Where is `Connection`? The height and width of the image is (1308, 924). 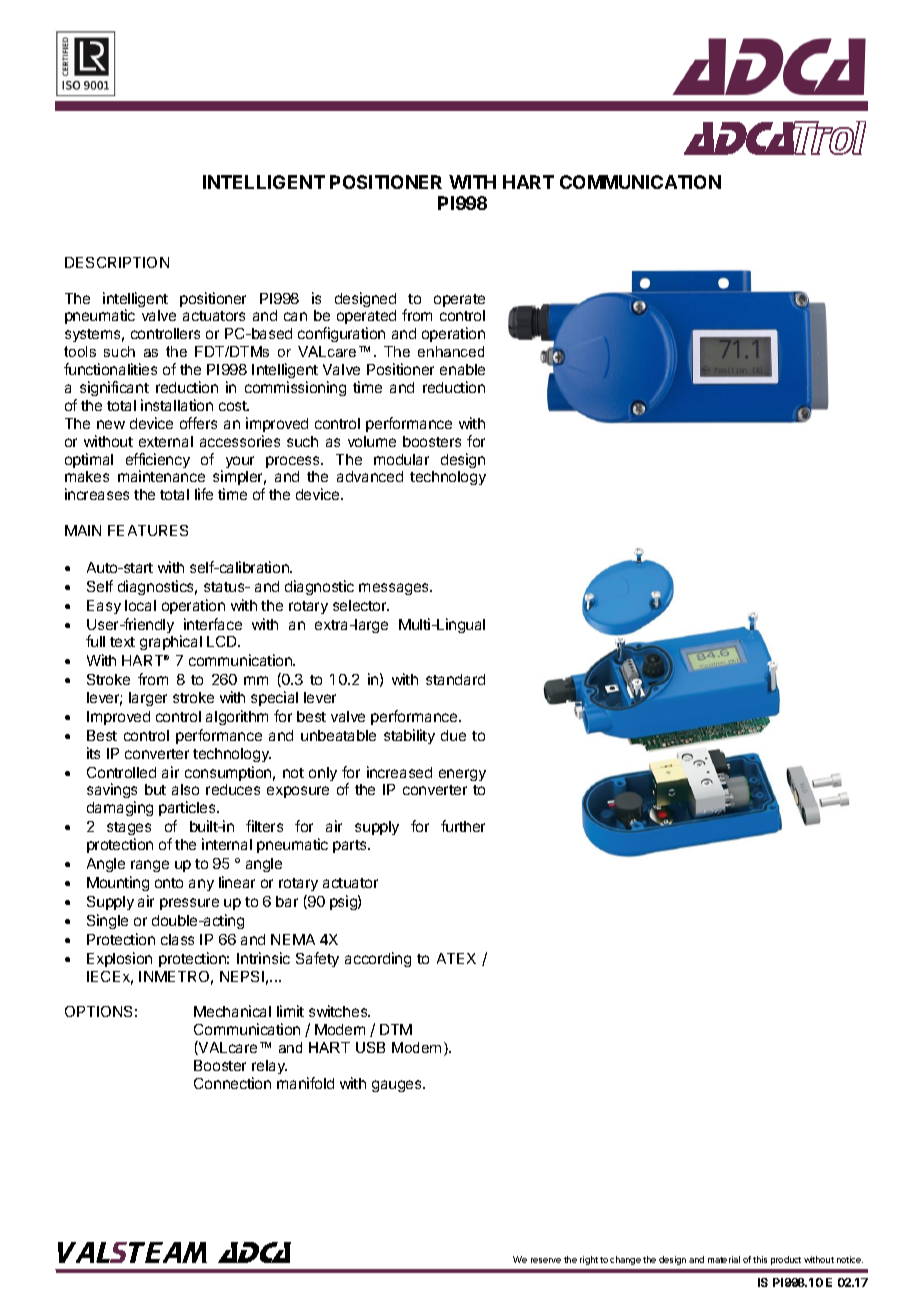
Connection is located at coordinates (232, 1083).
